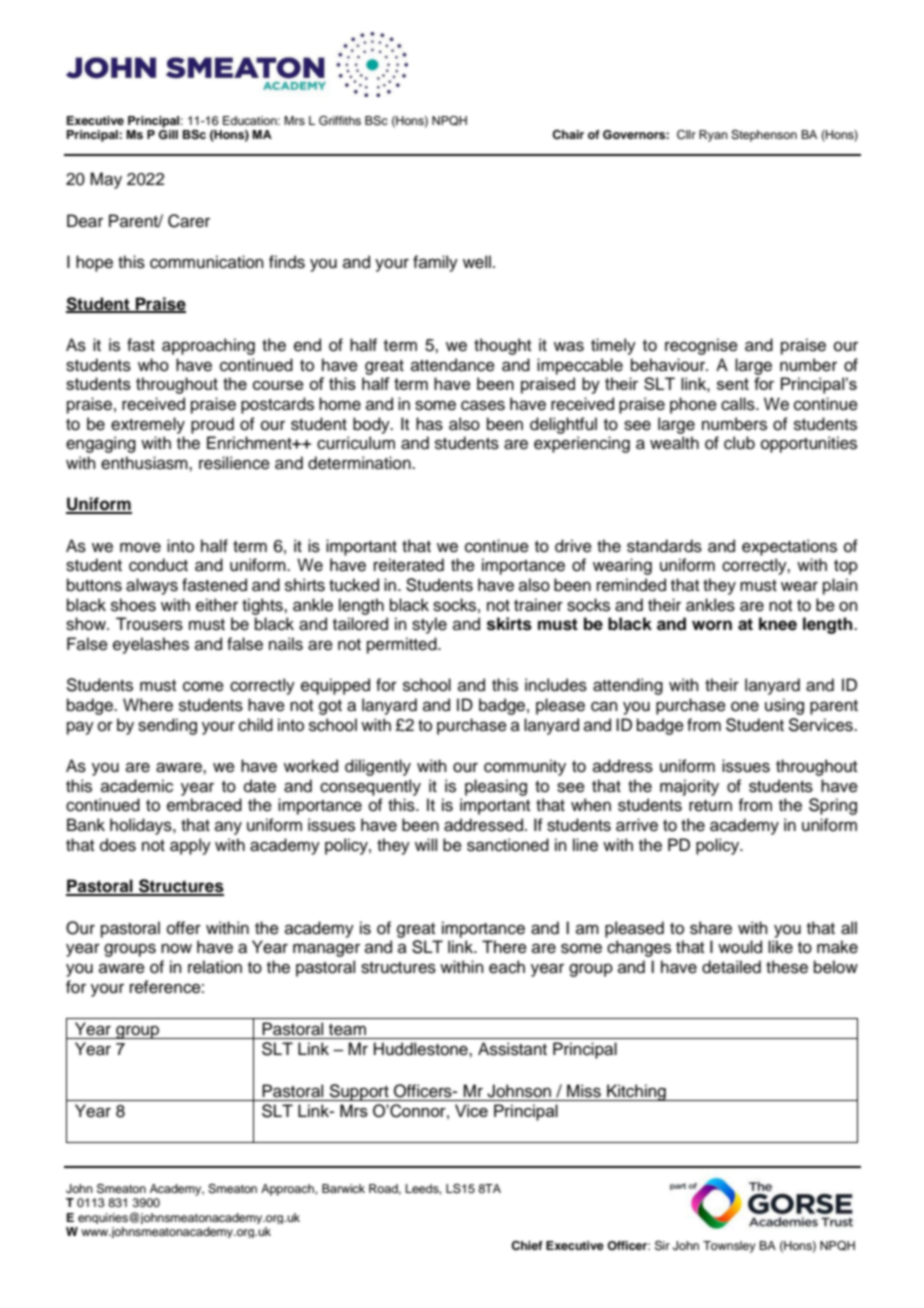 The image size is (924, 1308). I want to click on come, so click(203, 686).
